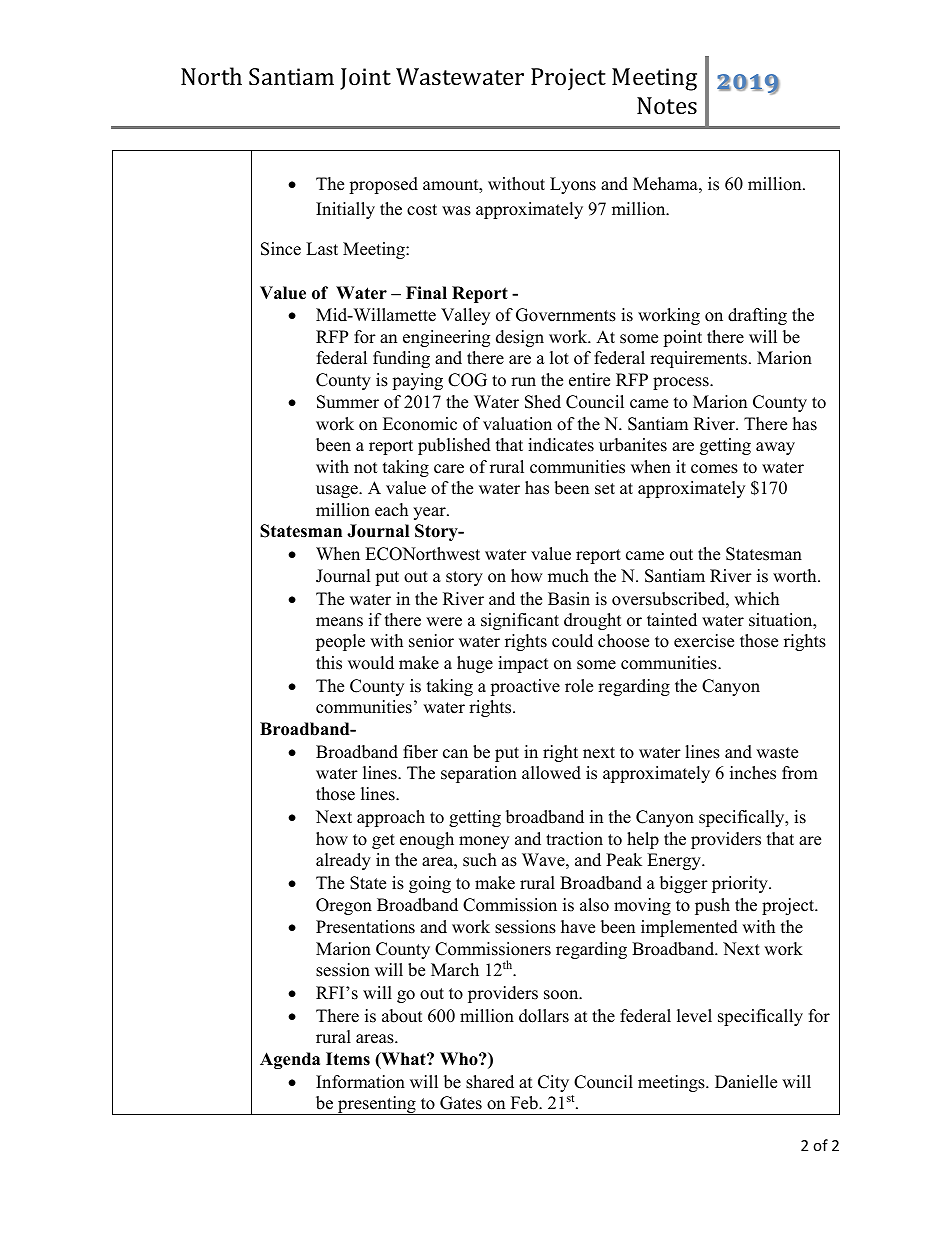 This screenshot has width=952, height=1233. Describe the element at coordinates (753, 773) in the screenshot. I see `inches` at that location.
